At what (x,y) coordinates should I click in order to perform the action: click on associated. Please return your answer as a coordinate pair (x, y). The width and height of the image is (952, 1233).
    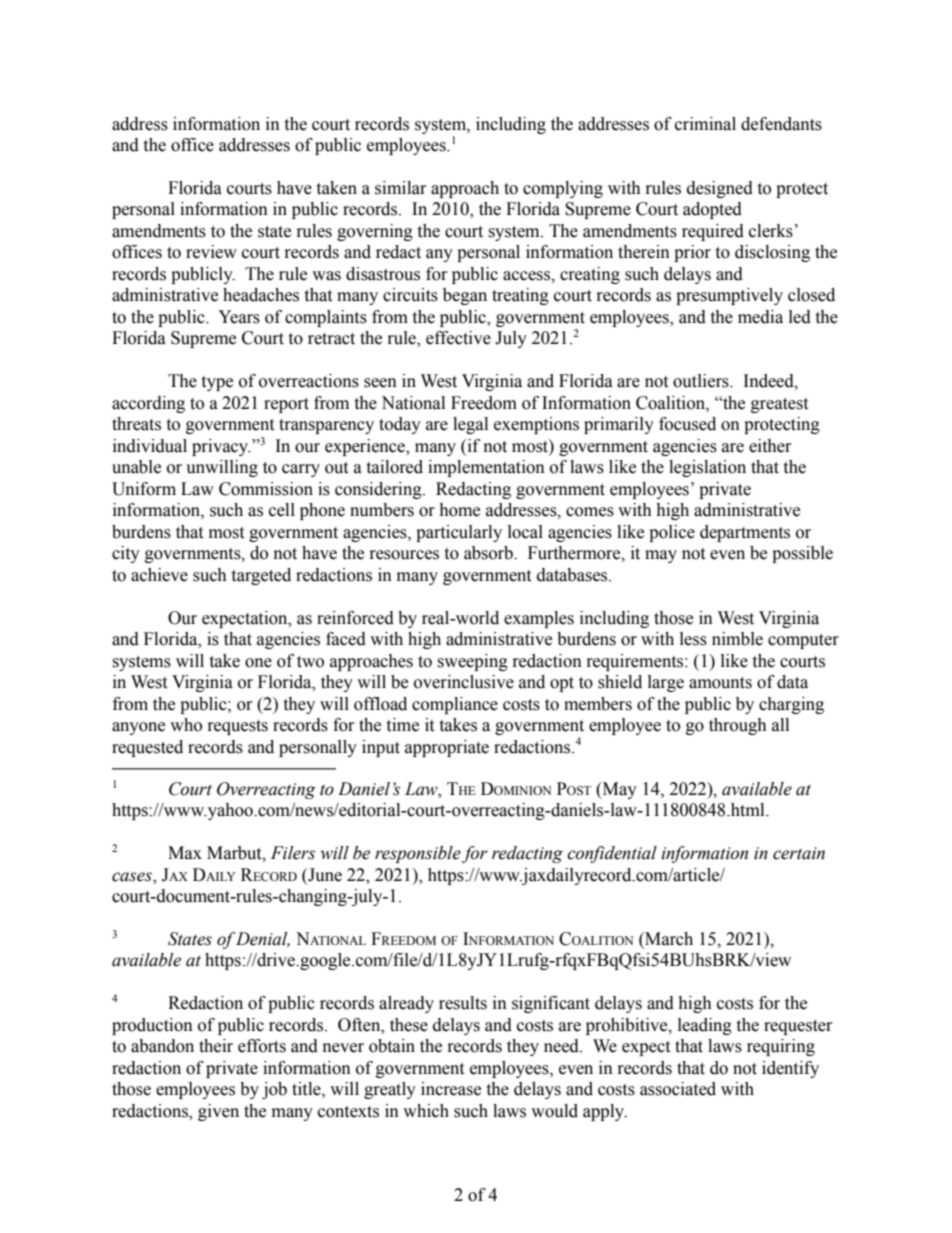
    Looking at the image, I should click on (678, 1089).
